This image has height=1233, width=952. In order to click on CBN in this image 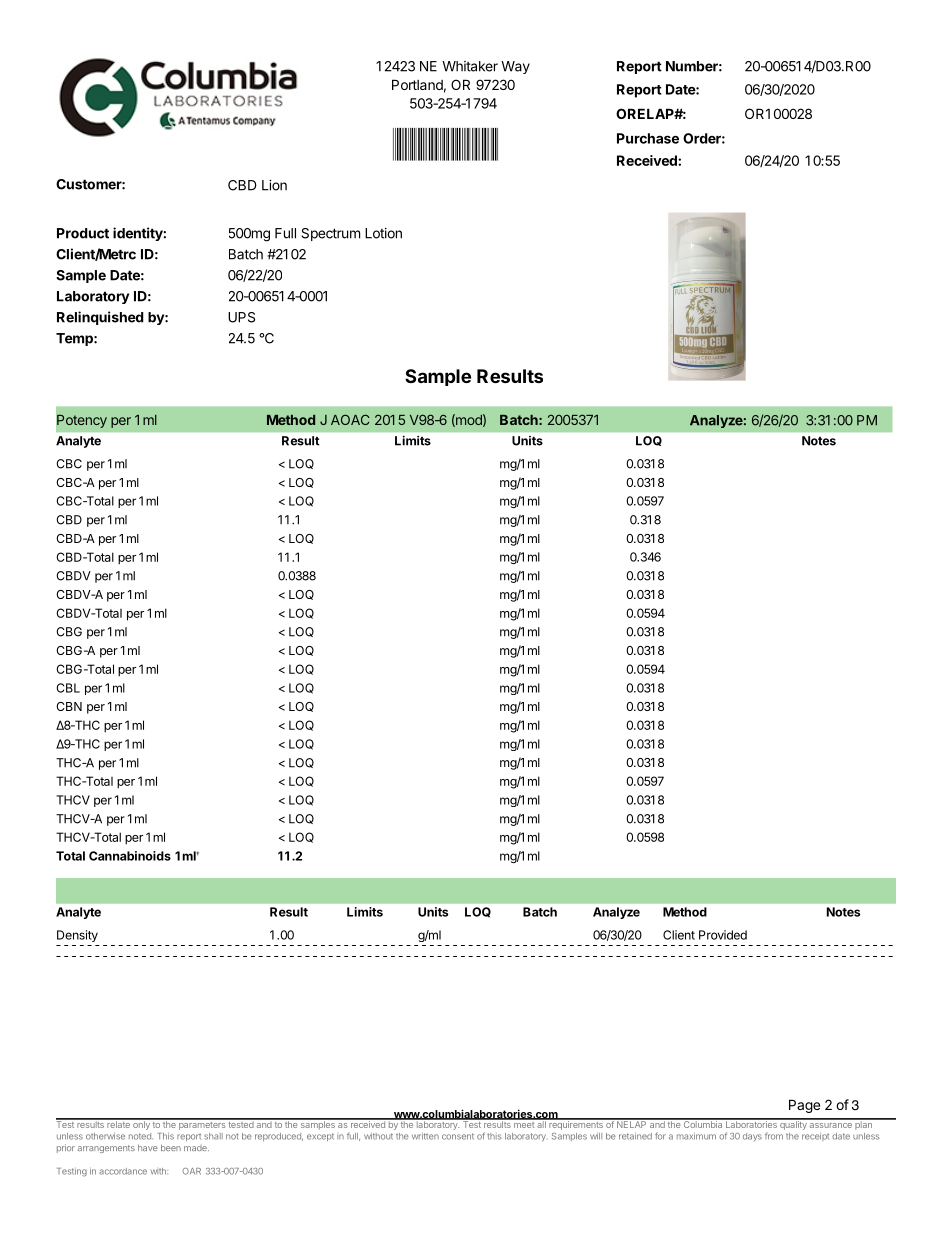, I will do `click(69, 706)`.
